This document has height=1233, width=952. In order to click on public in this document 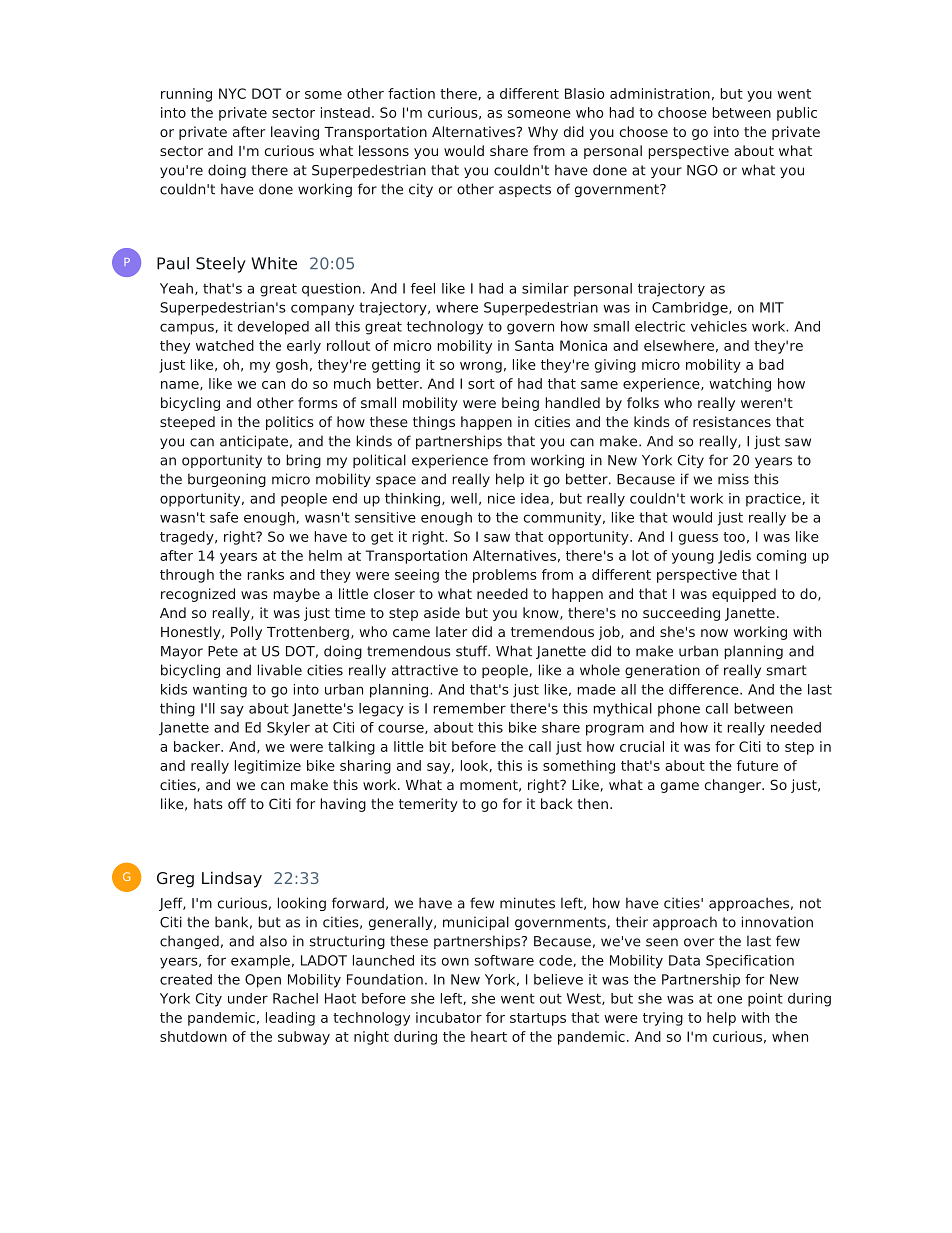, I will do `click(797, 114)`.
